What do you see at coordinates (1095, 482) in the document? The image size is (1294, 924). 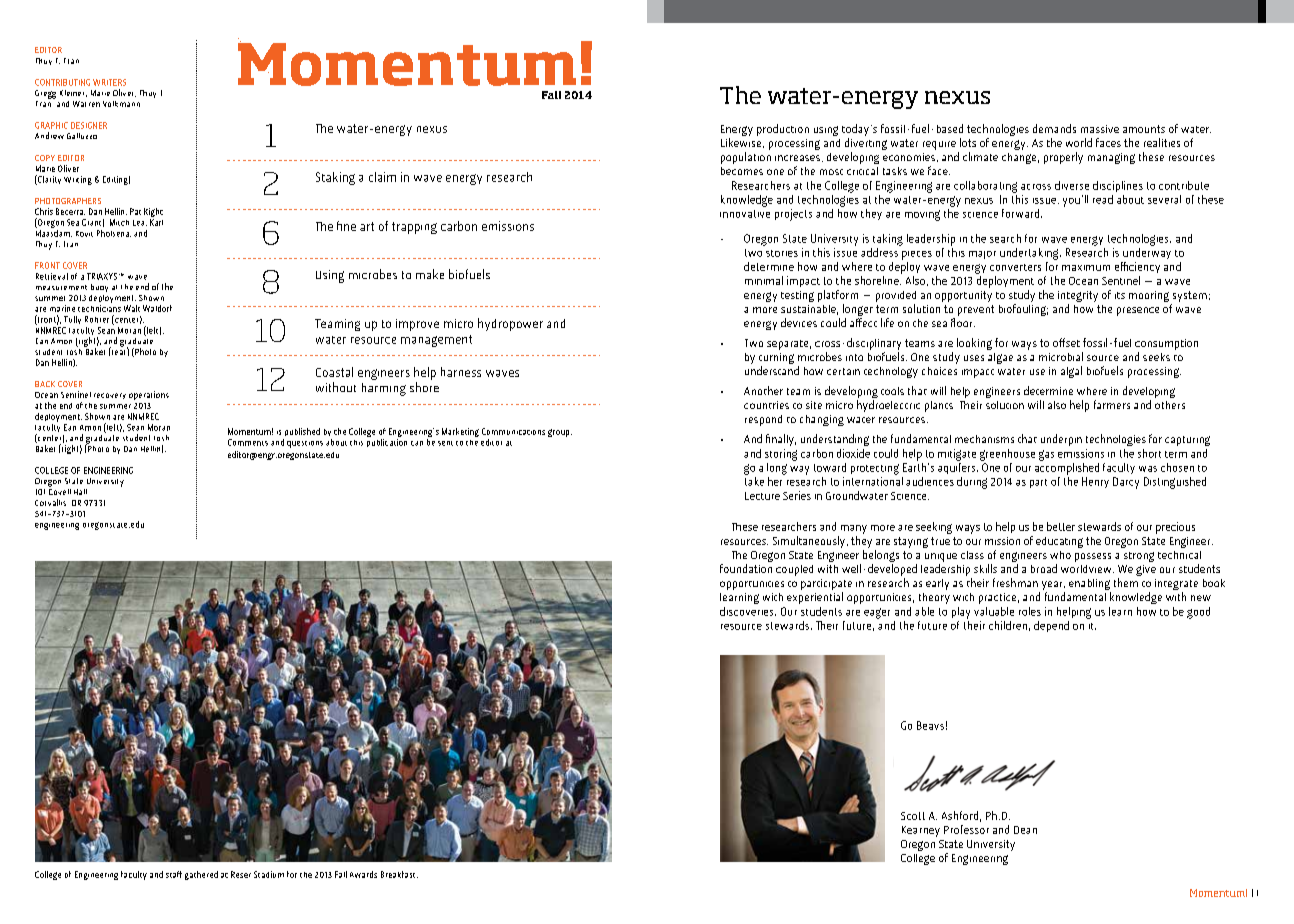 I see `Henry` at bounding box center [1095, 482].
